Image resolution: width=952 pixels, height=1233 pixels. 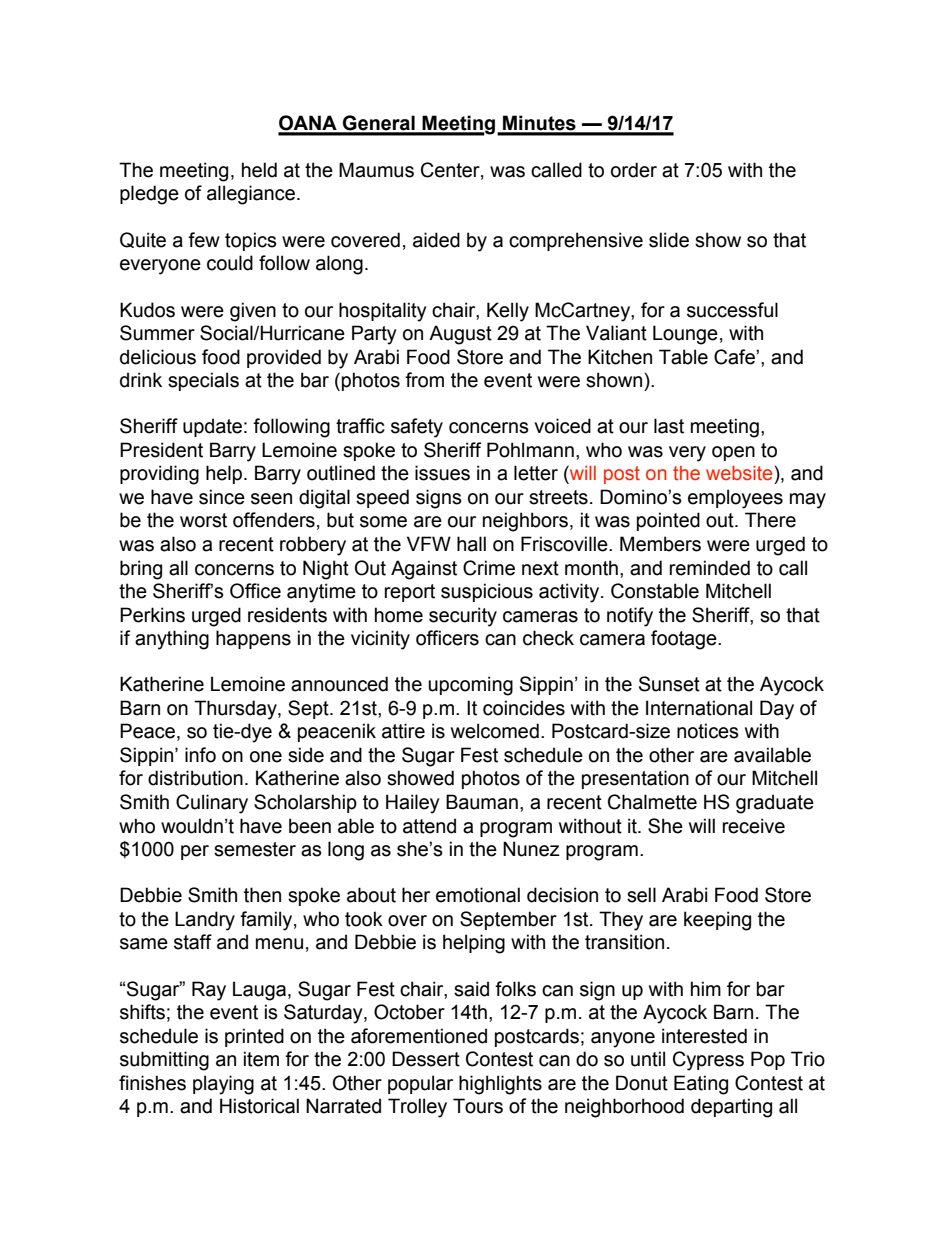 I want to click on happens, so click(x=253, y=639).
